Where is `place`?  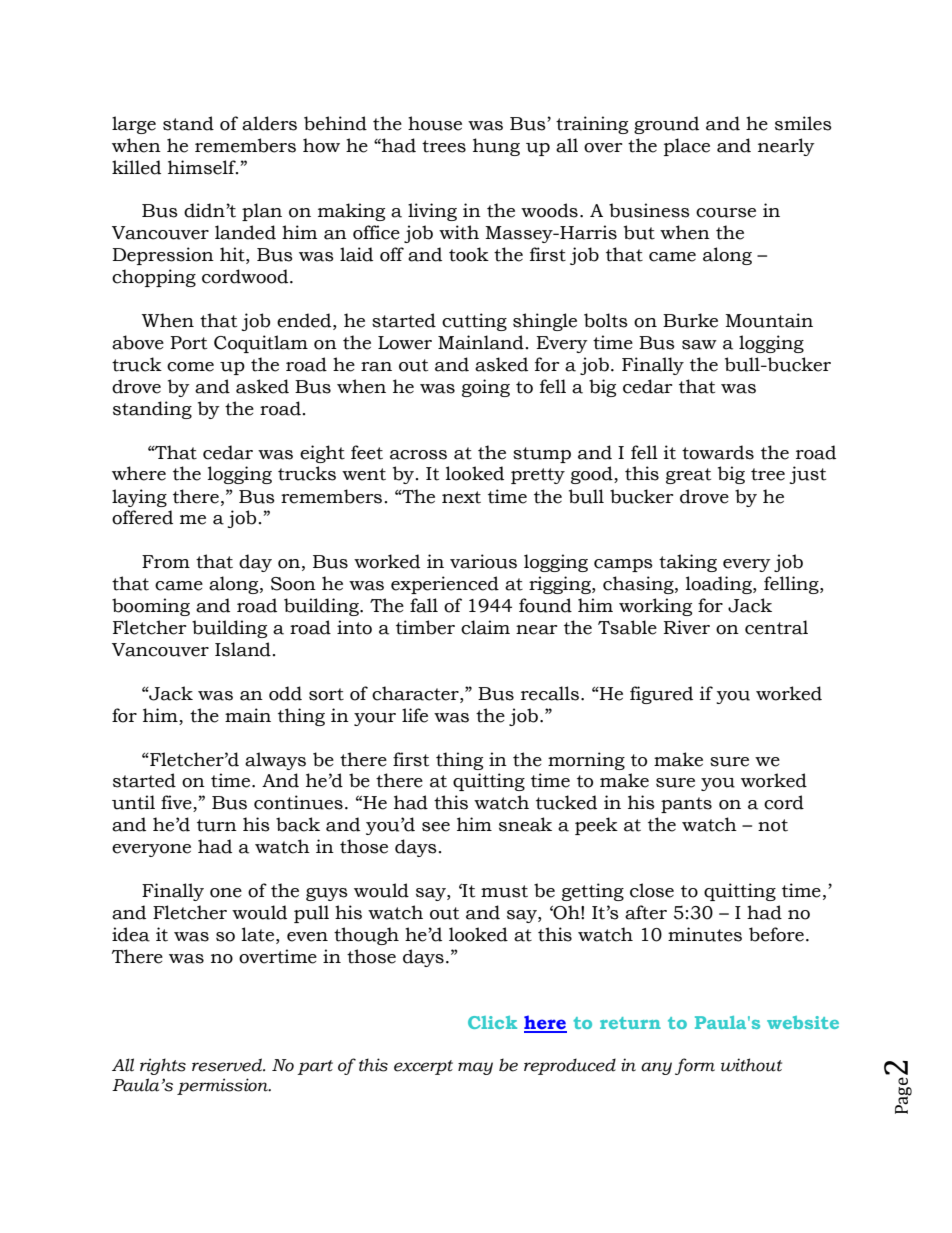 place is located at coordinates (687, 147).
